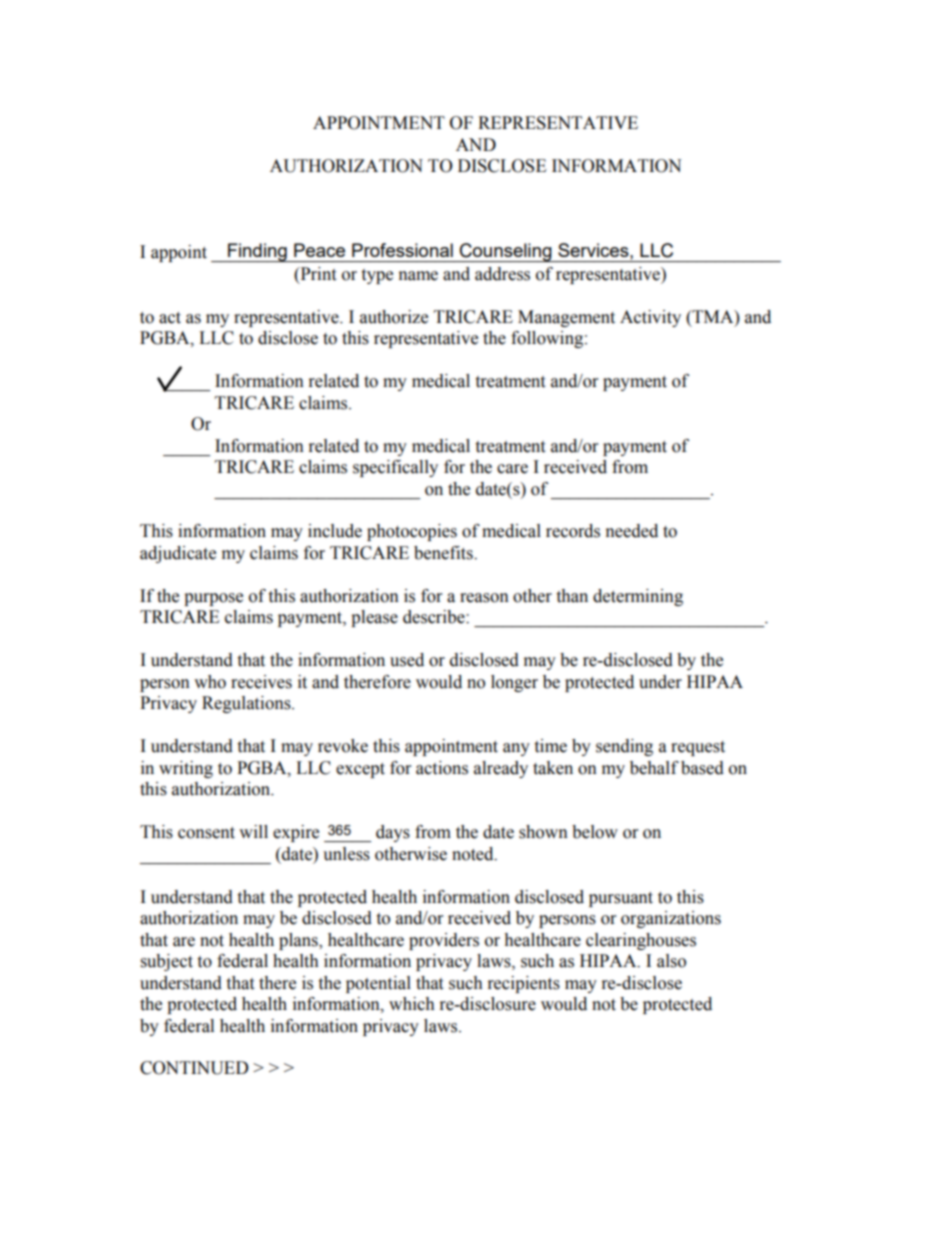 This page has height=1233, width=952. Describe the element at coordinates (257, 252) in the page. I see `Finding` at that location.
